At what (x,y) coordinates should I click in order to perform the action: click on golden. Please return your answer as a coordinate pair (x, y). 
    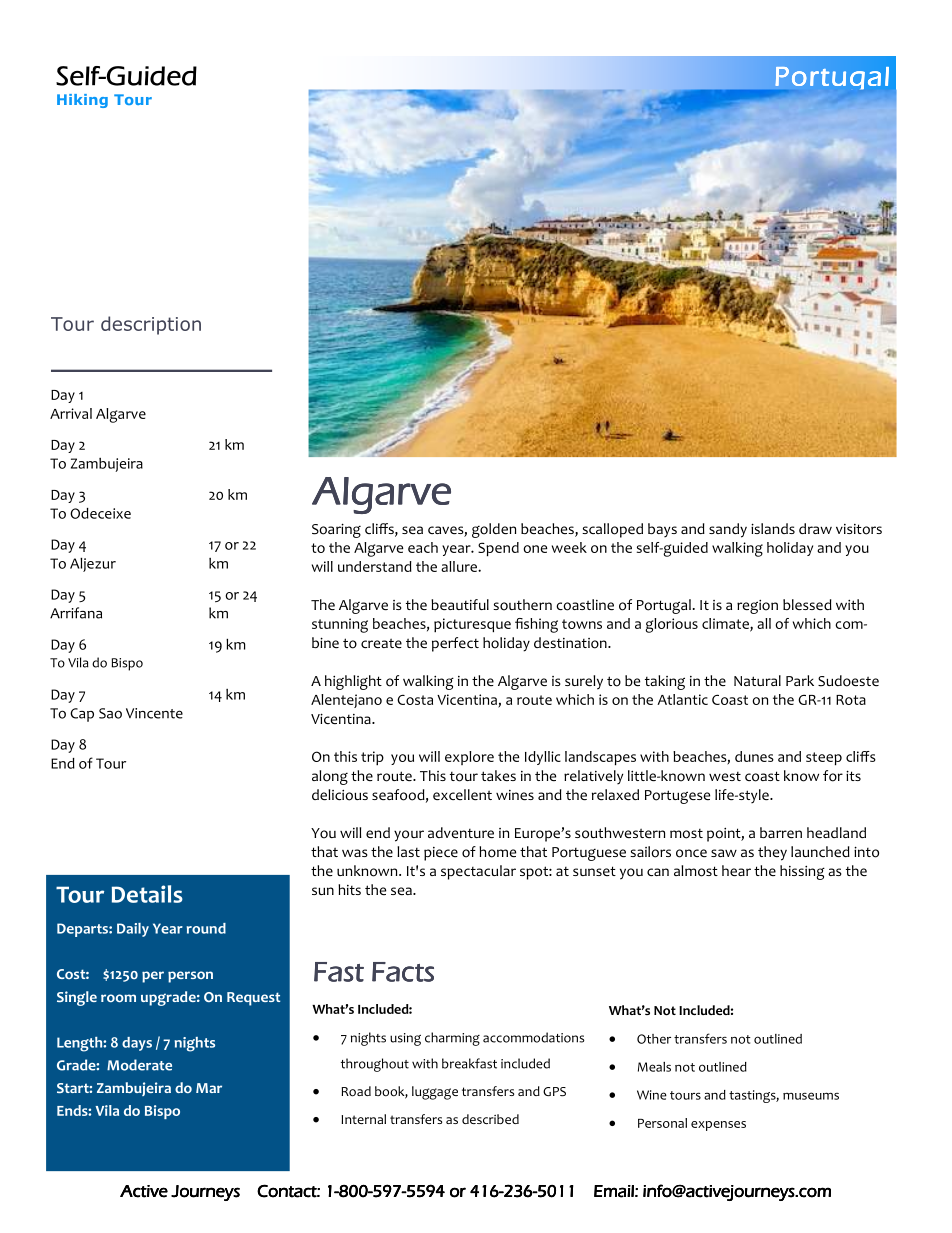
    Looking at the image, I should click on (494, 530).
